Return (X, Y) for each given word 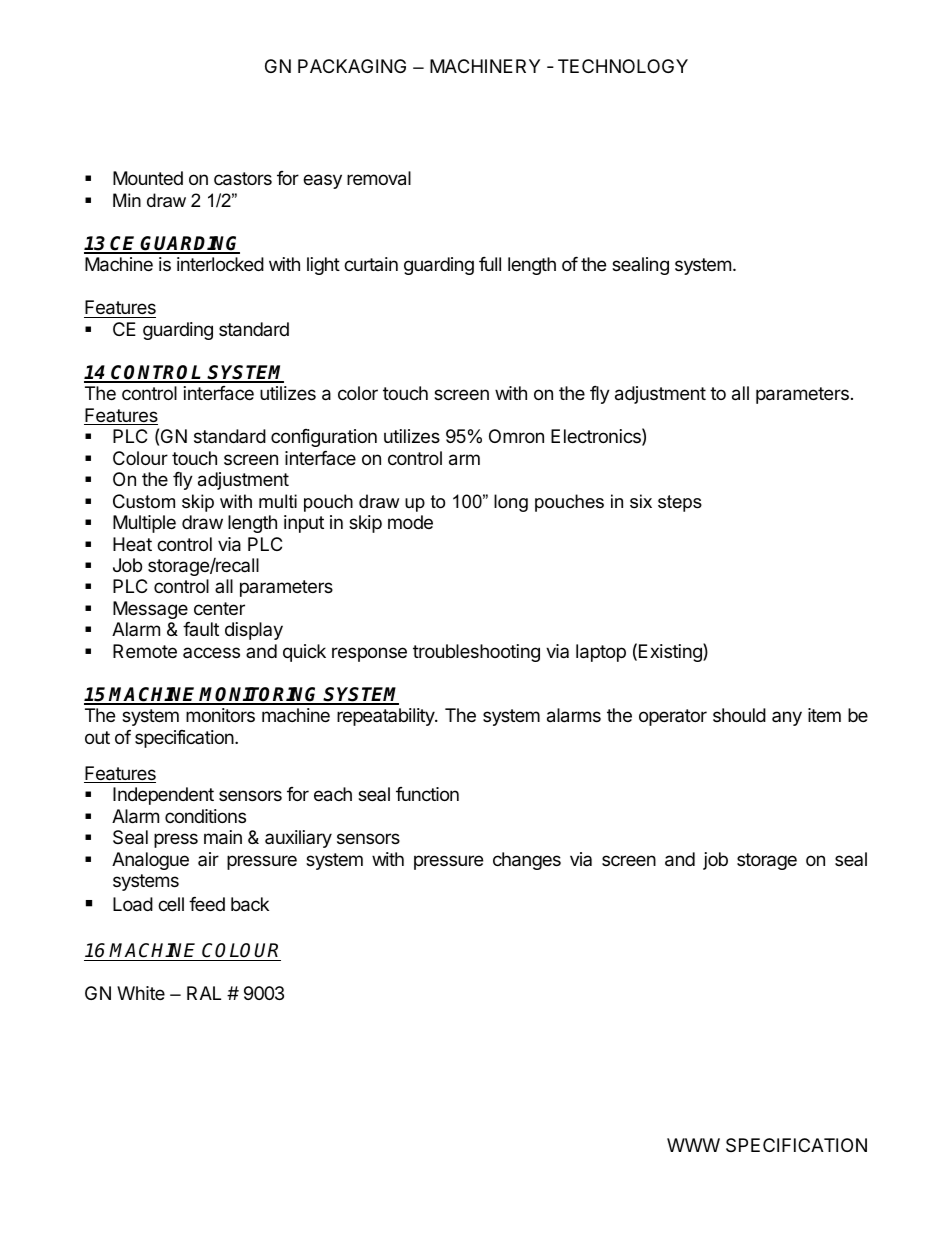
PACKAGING (352, 66)
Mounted (148, 178)
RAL (204, 993)
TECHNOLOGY (623, 66)
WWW (693, 1145)
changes (527, 861)
